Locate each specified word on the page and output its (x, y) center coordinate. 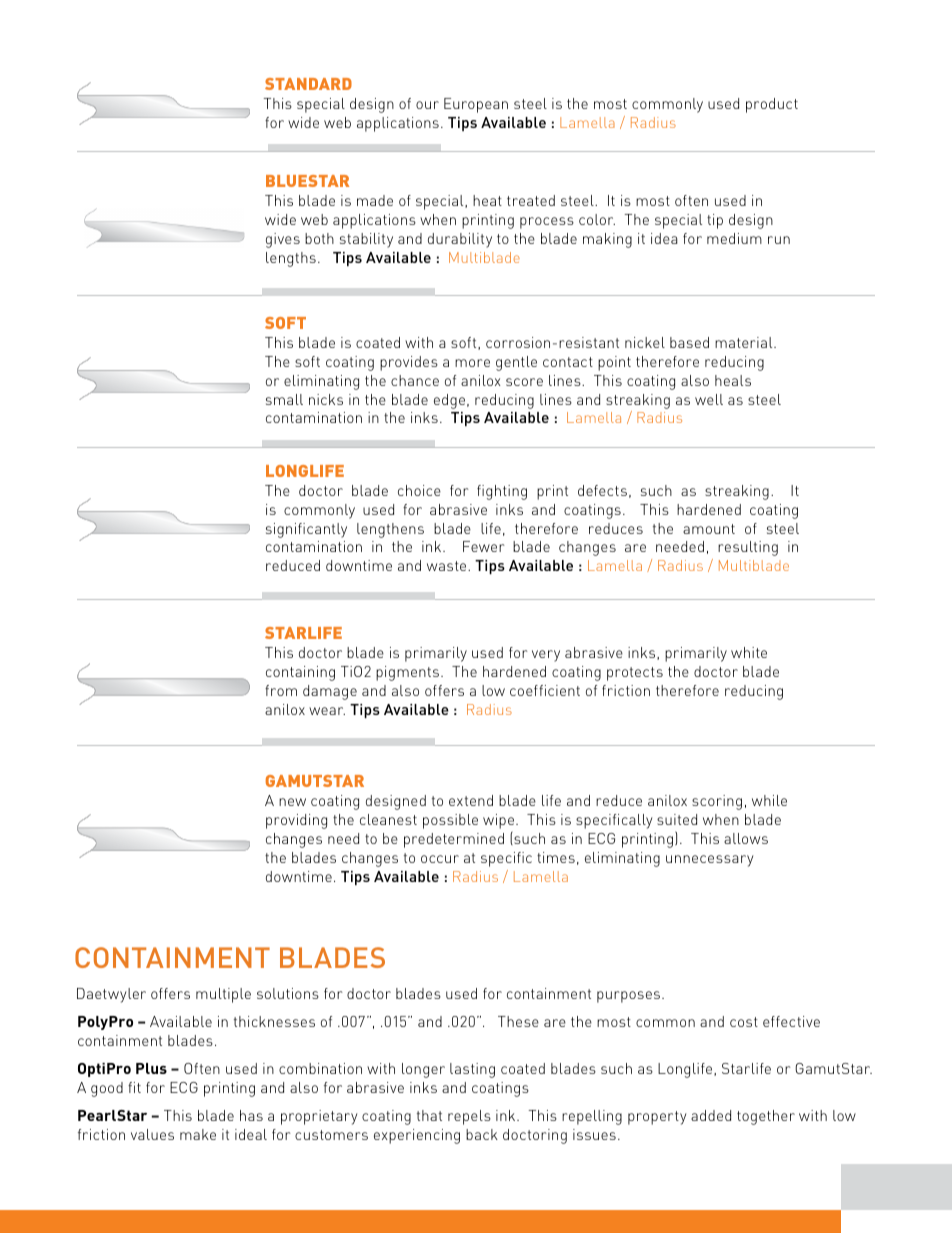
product (772, 105)
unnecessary (710, 861)
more (472, 363)
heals (733, 380)
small (284, 399)
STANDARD (308, 84)
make (198, 1134)
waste (448, 566)
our (427, 105)
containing (300, 673)
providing (296, 821)
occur (440, 859)
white (749, 652)
